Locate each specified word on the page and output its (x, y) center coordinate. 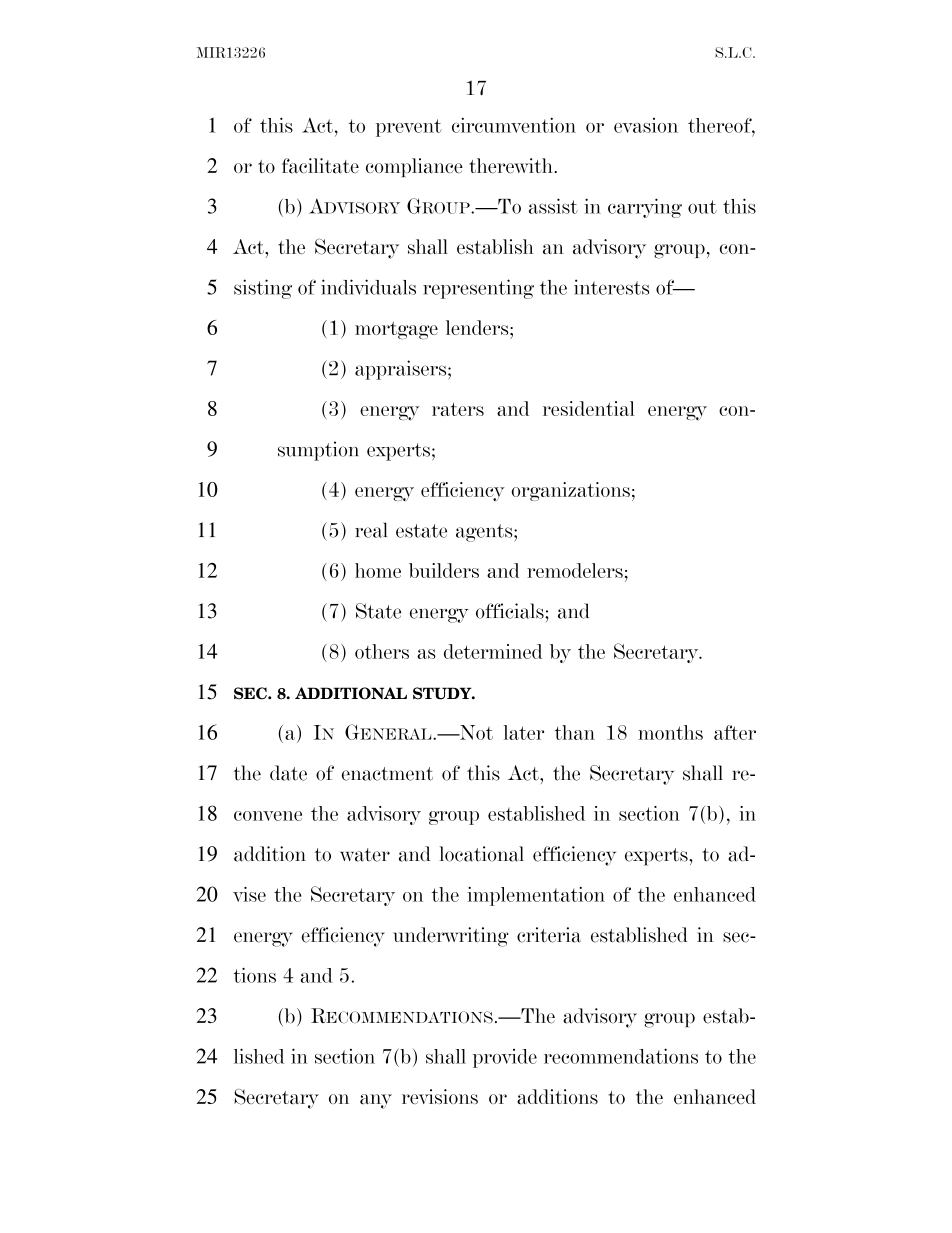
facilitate (320, 166)
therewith (511, 166)
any (376, 1101)
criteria (549, 935)
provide (505, 1058)
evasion (646, 125)
